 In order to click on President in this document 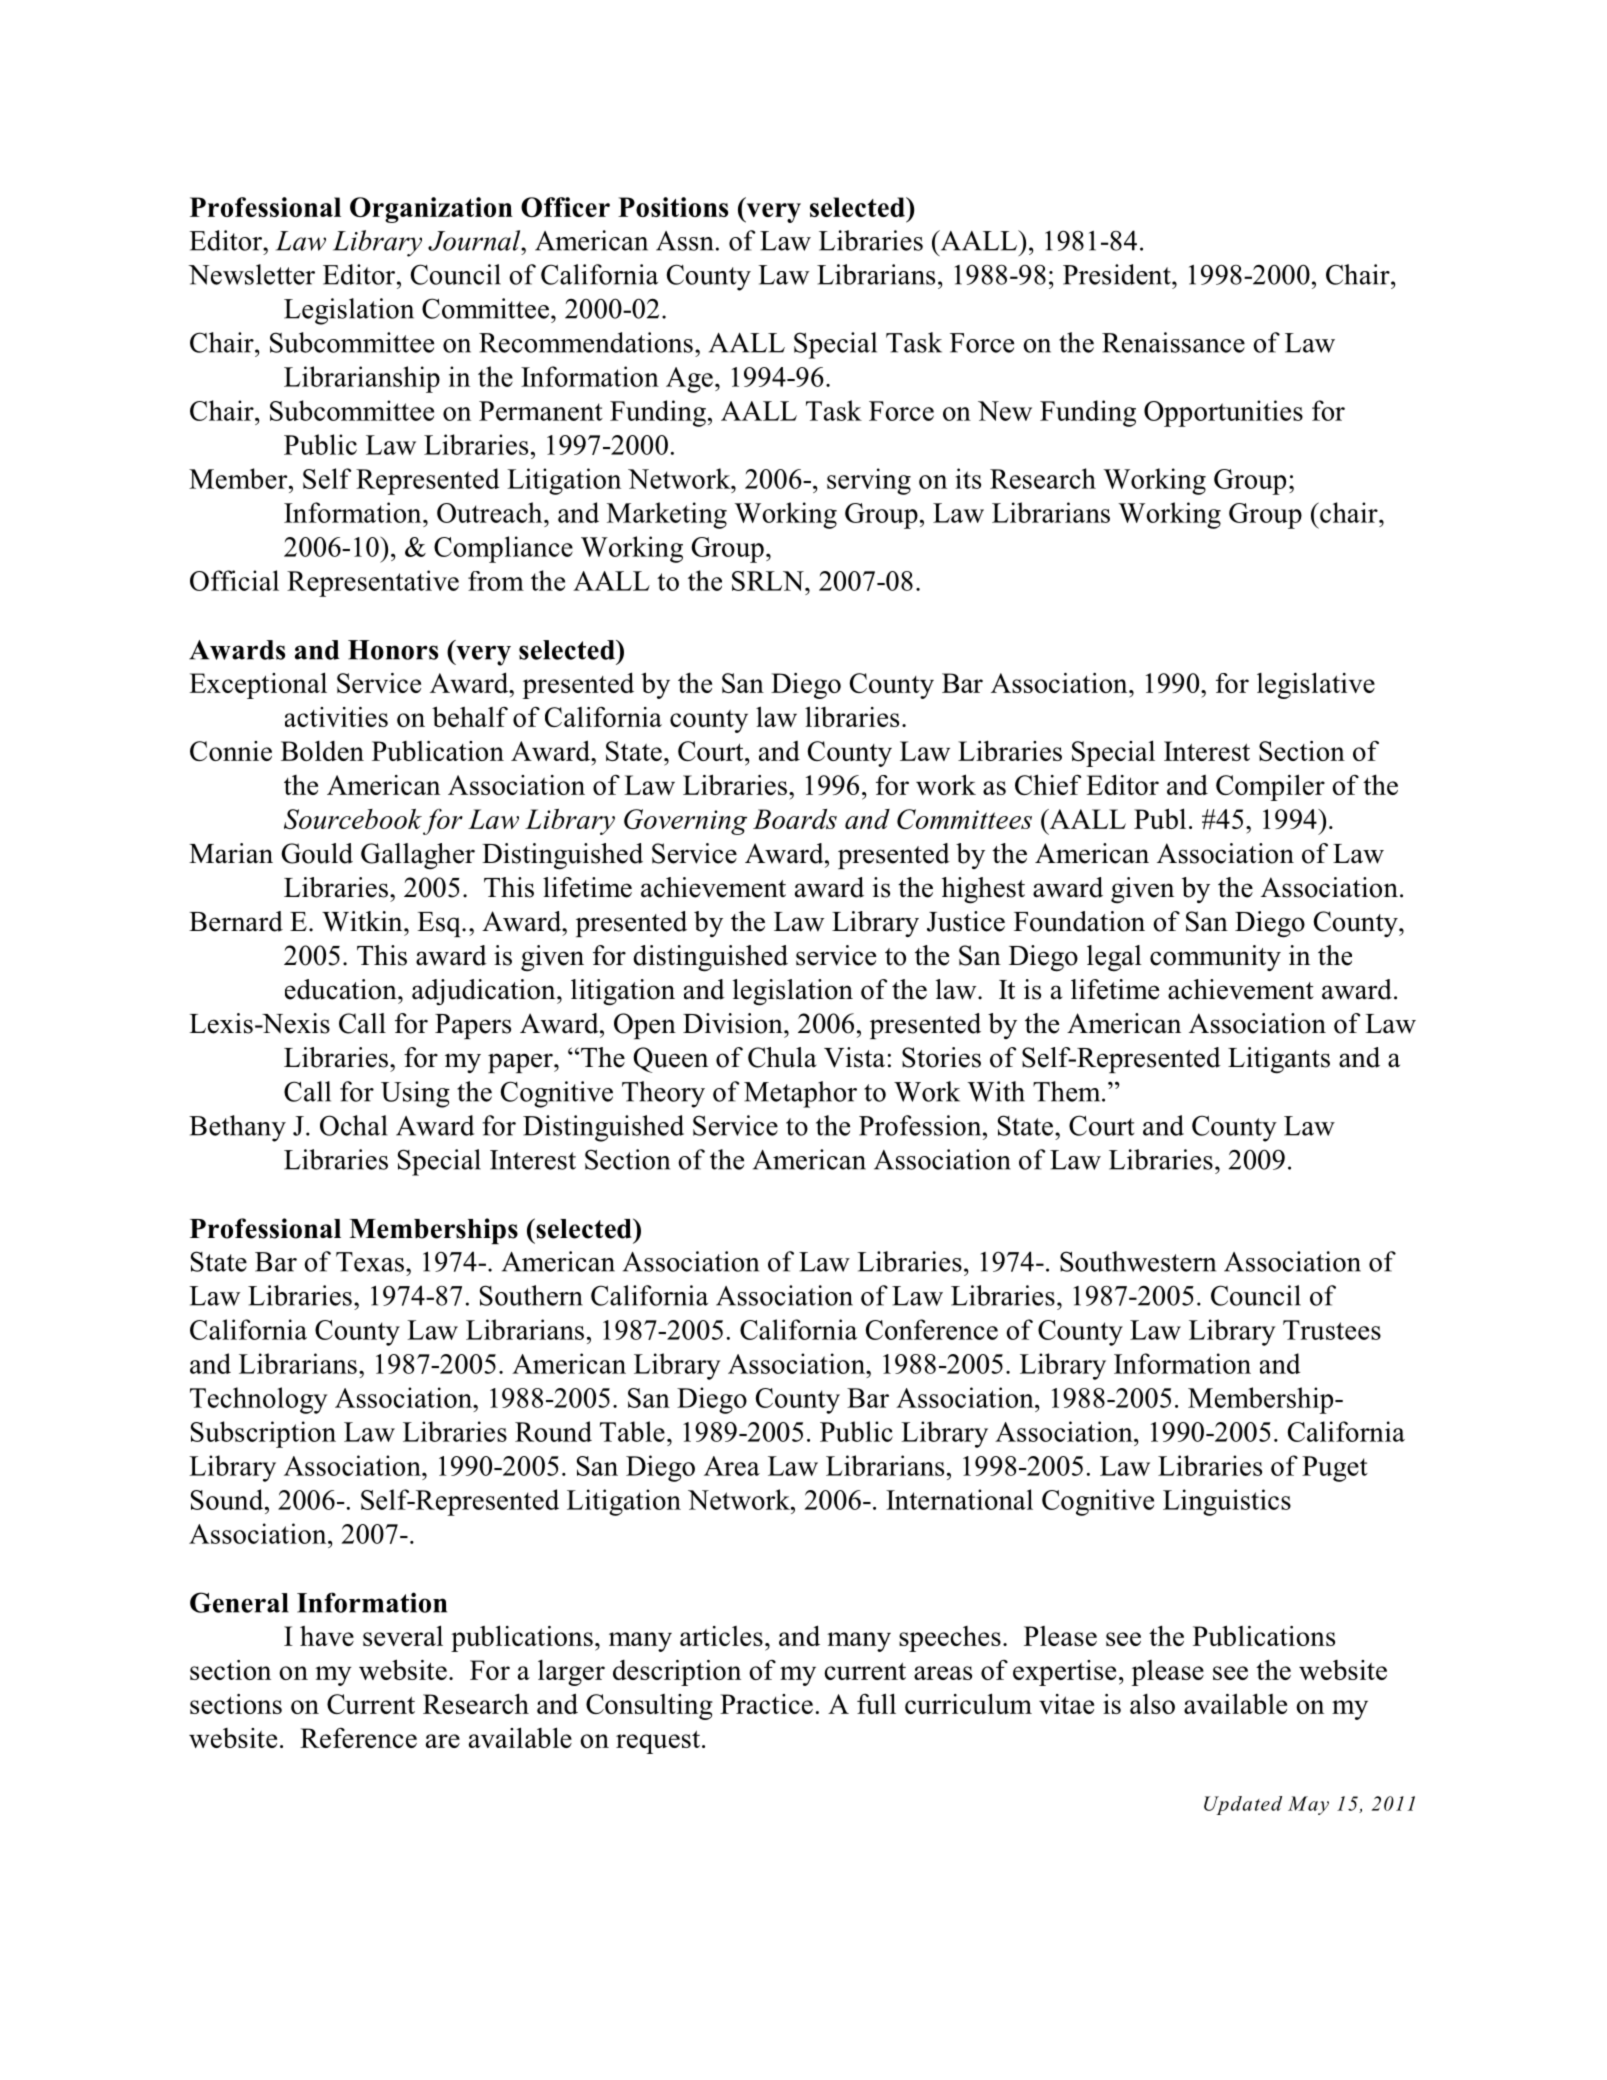, I will do `click(1118, 274)`.
